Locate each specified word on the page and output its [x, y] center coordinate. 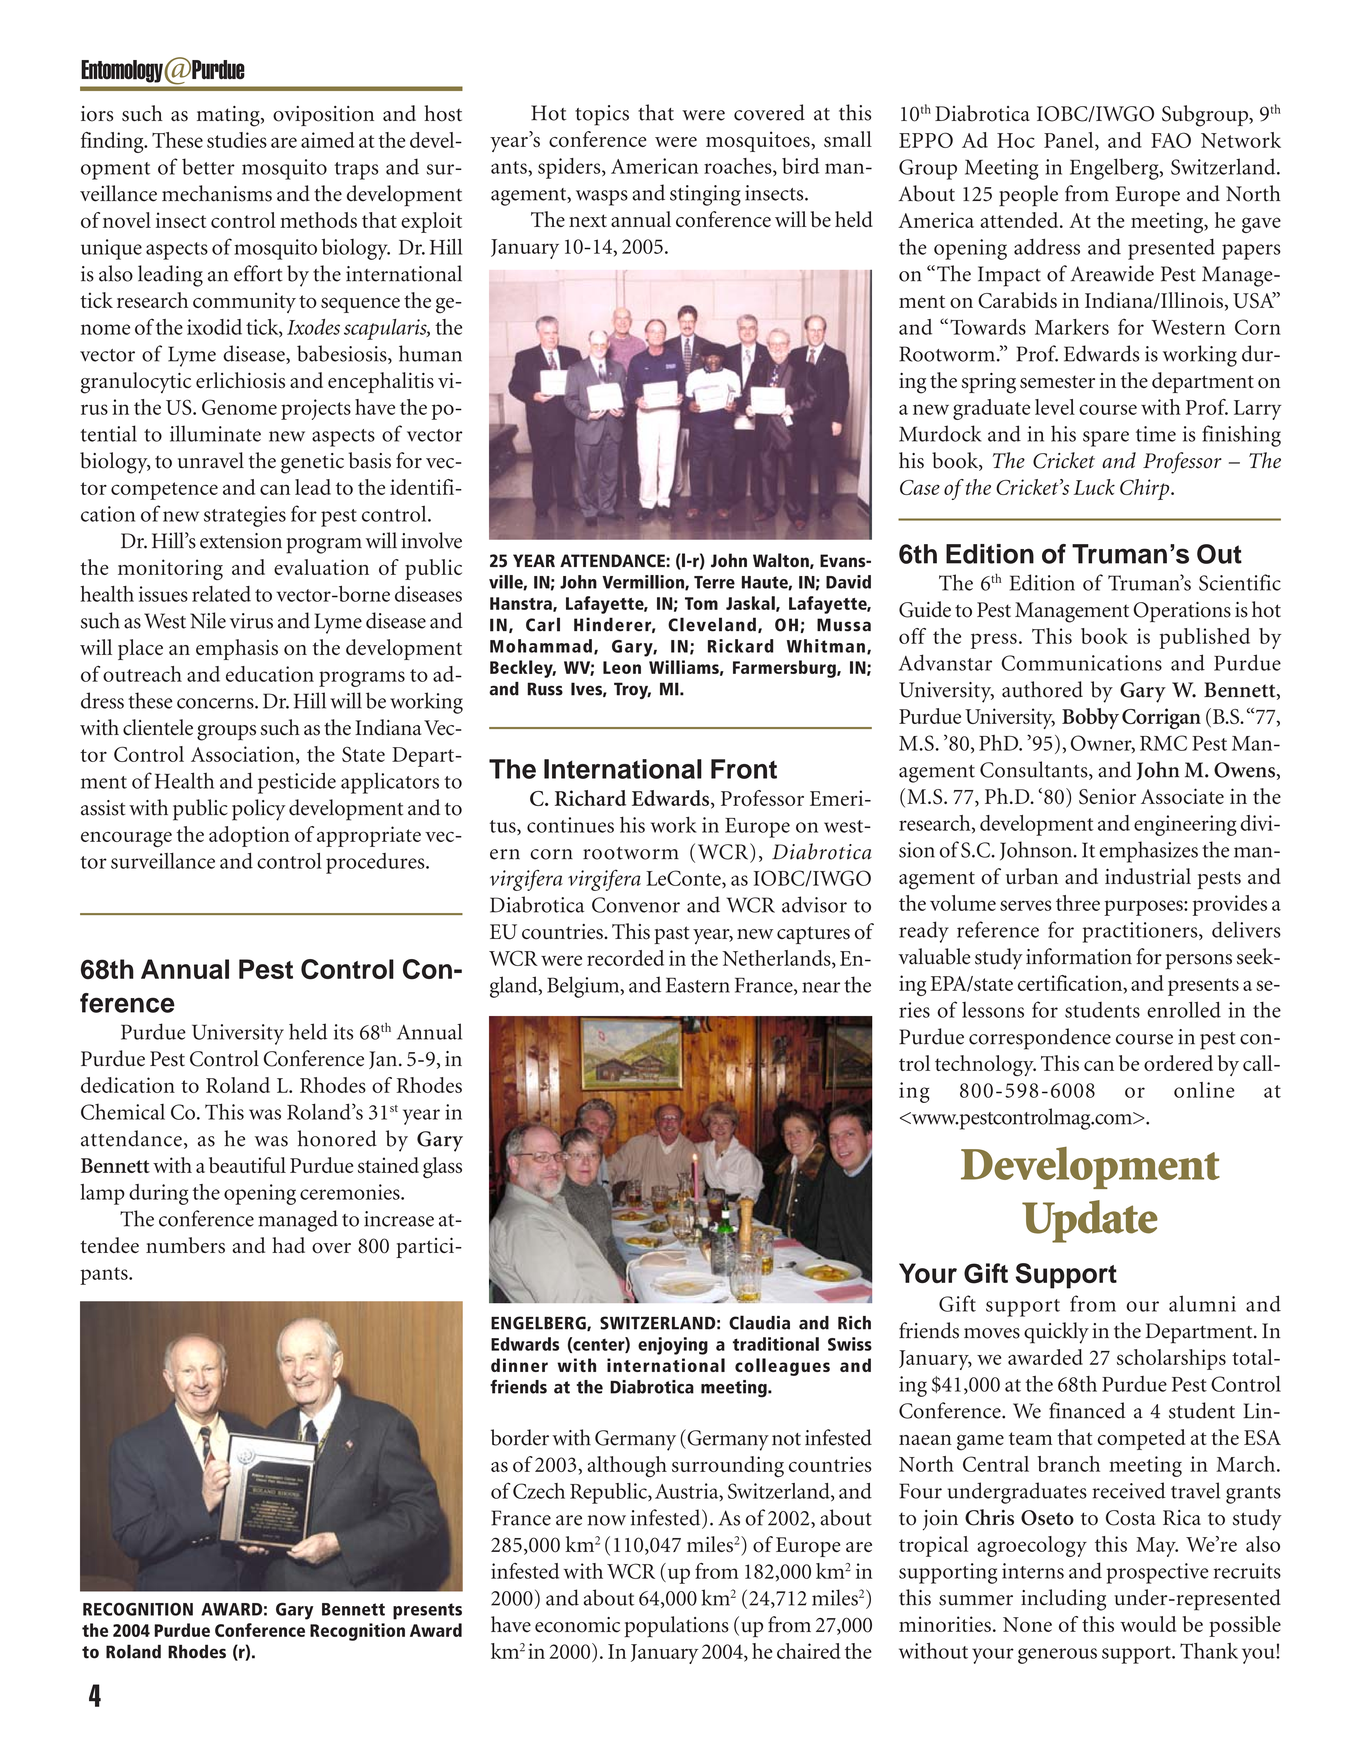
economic [577, 1625]
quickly [1056, 1333]
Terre [714, 582]
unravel [211, 460]
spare [1106, 439]
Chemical [123, 1112]
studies [237, 140]
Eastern [698, 985]
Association [244, 755]
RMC [1163, 743]
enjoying [673, 1346]
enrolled [1184, 1009]
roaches [739, 167]
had [288, 1245]
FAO [1171, 140]
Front [744, 769]
